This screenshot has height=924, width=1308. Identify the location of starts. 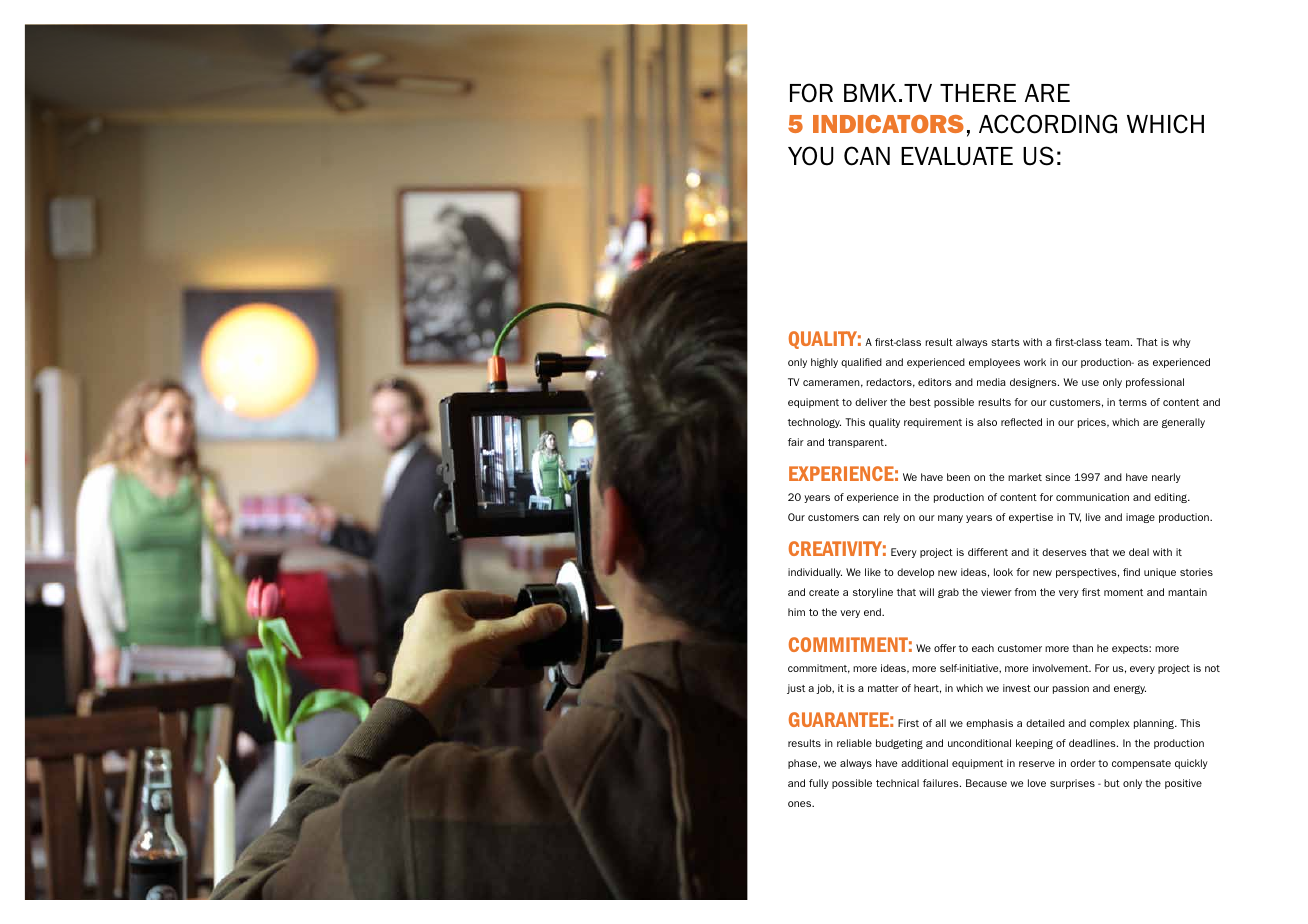
(1005, 342).
